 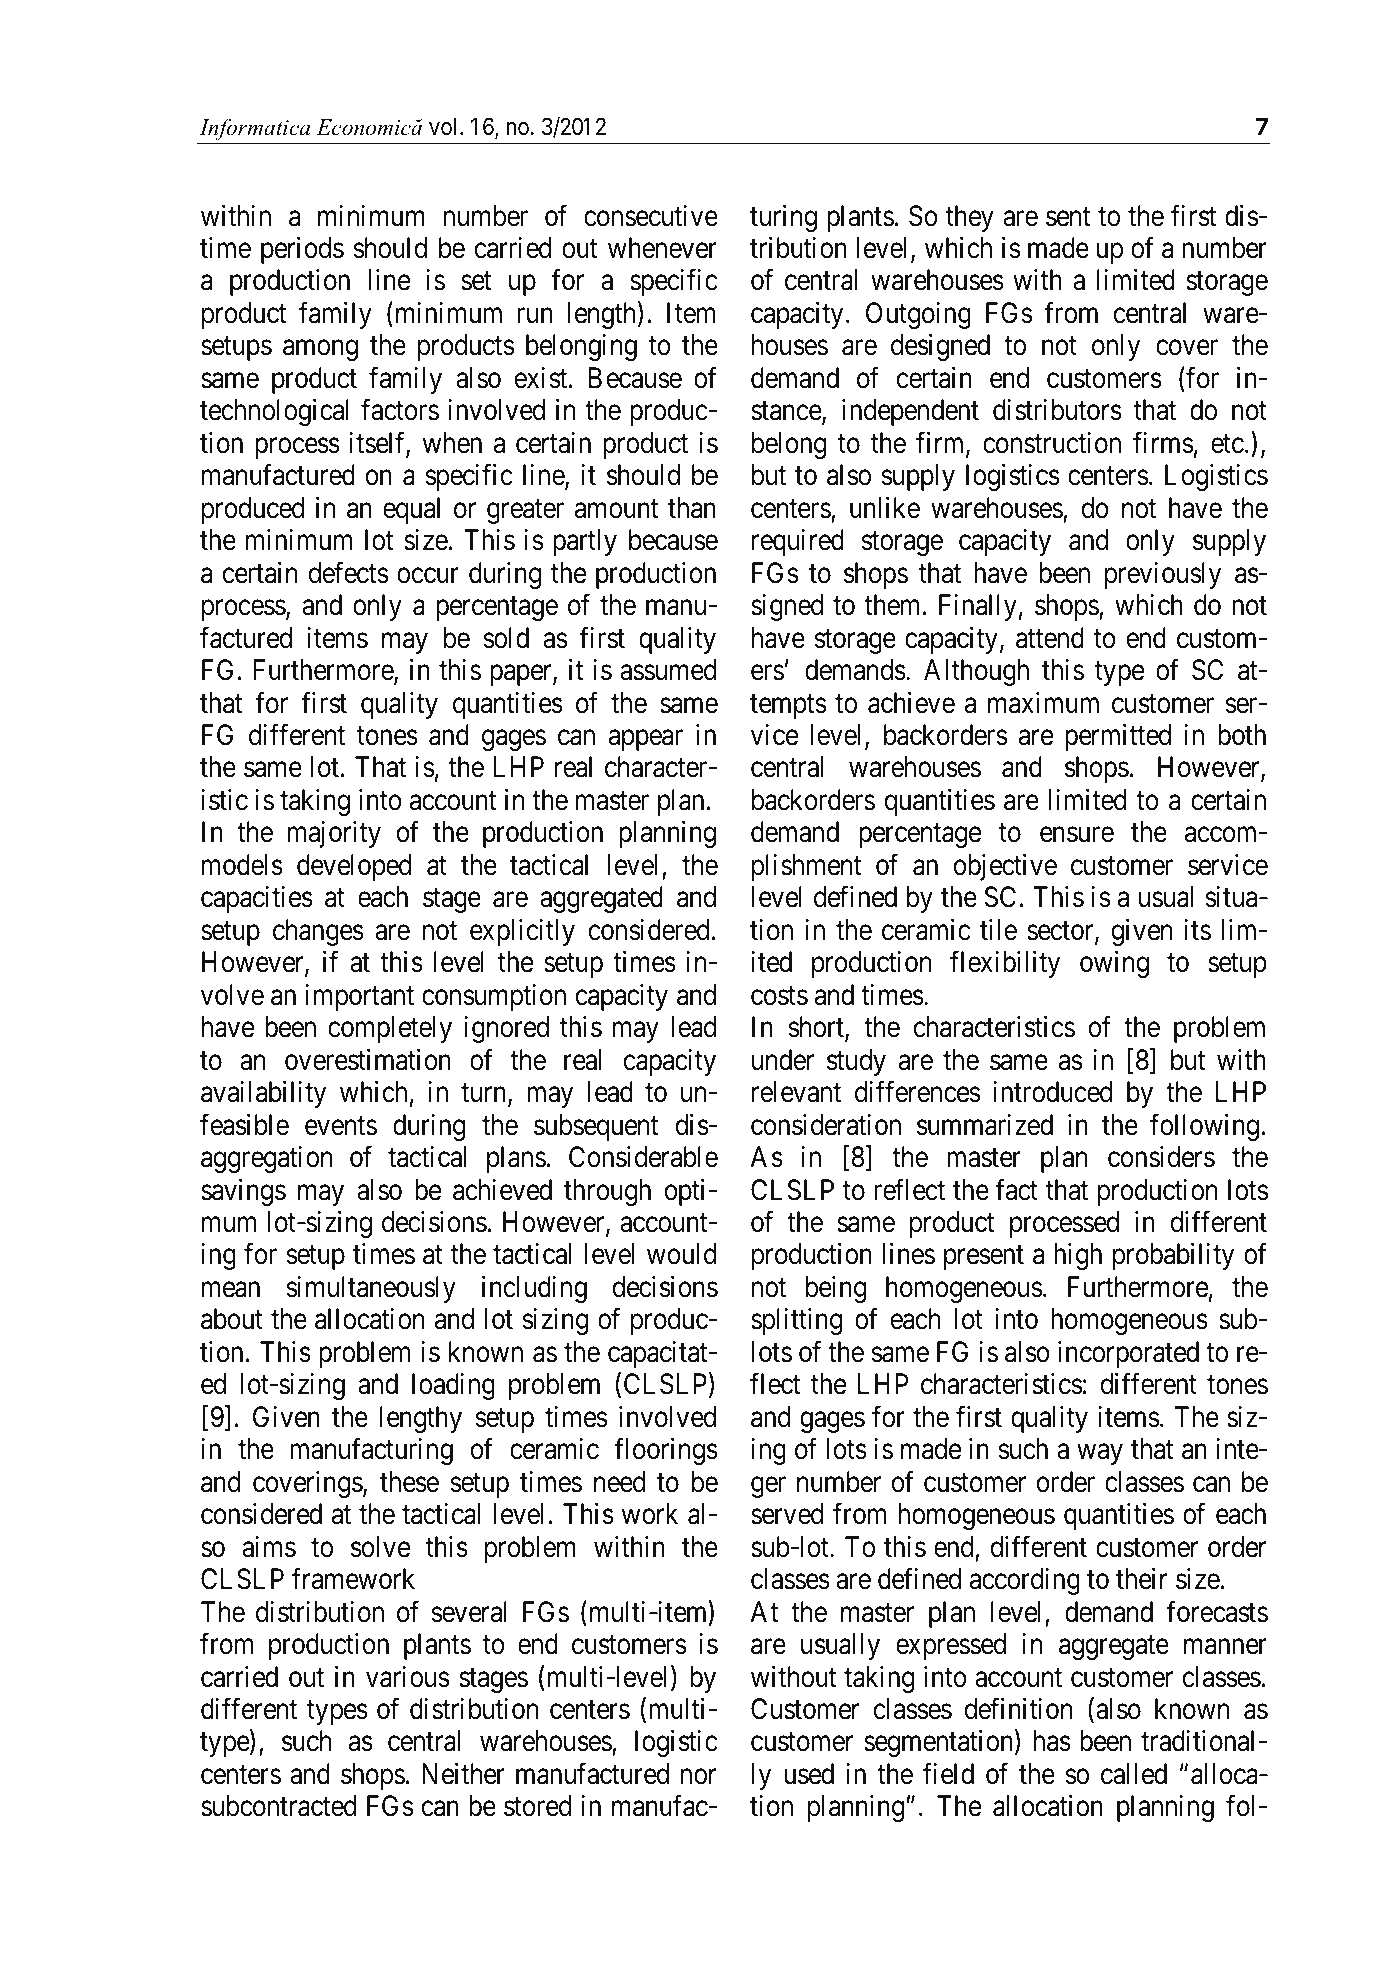 What do you see at coordinates (651, 216) in the screenshot?
I see `consecutive` at bounding box center [651, 216].
